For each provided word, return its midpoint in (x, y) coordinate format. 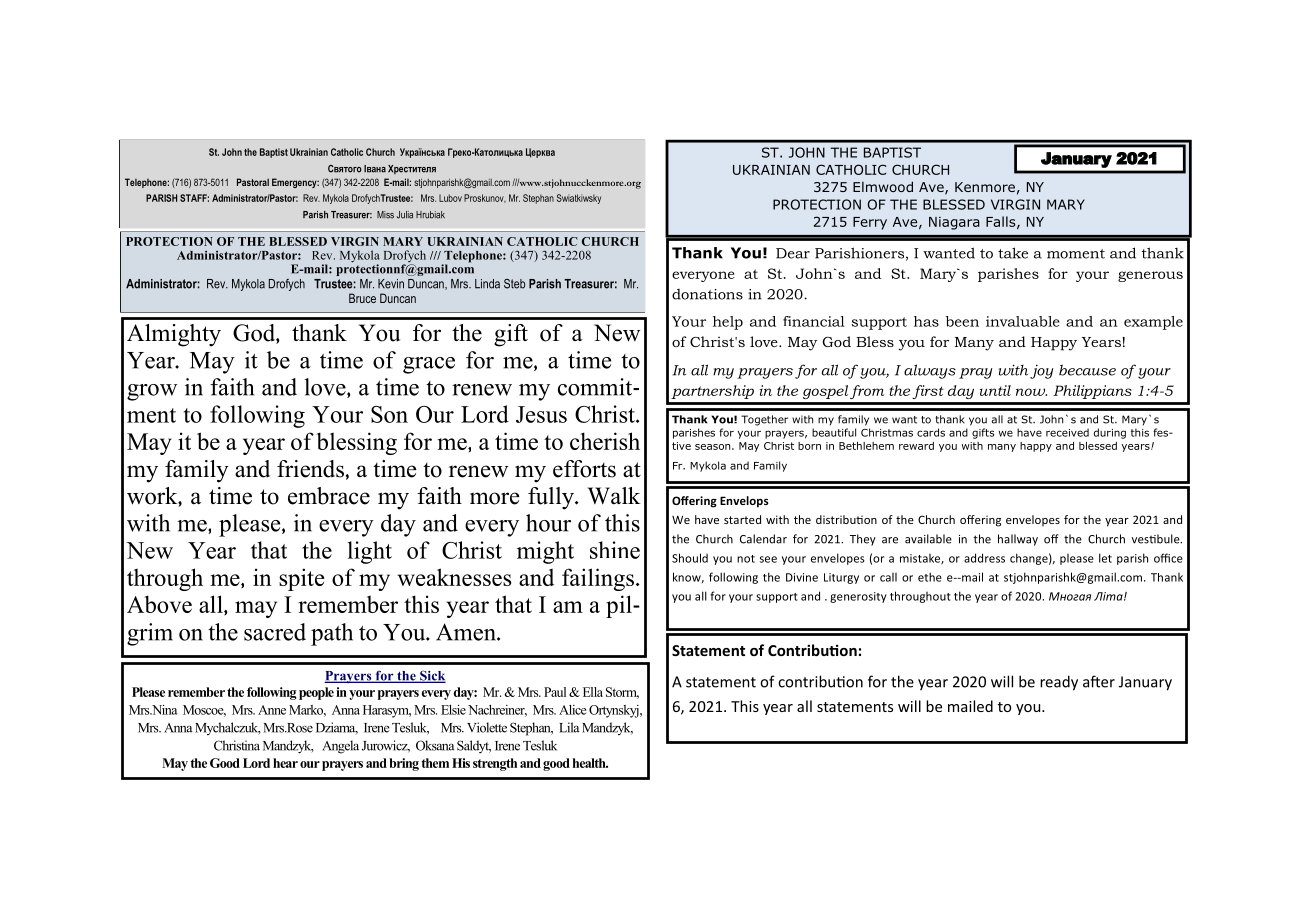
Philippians (1092, 392)
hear (285, 763)
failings (599, 579)
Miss (385, 215)
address (984, 558)
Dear (793, 253)
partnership (712, 392)
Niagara (954, 223)
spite (301, 579)
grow (152, 392)
